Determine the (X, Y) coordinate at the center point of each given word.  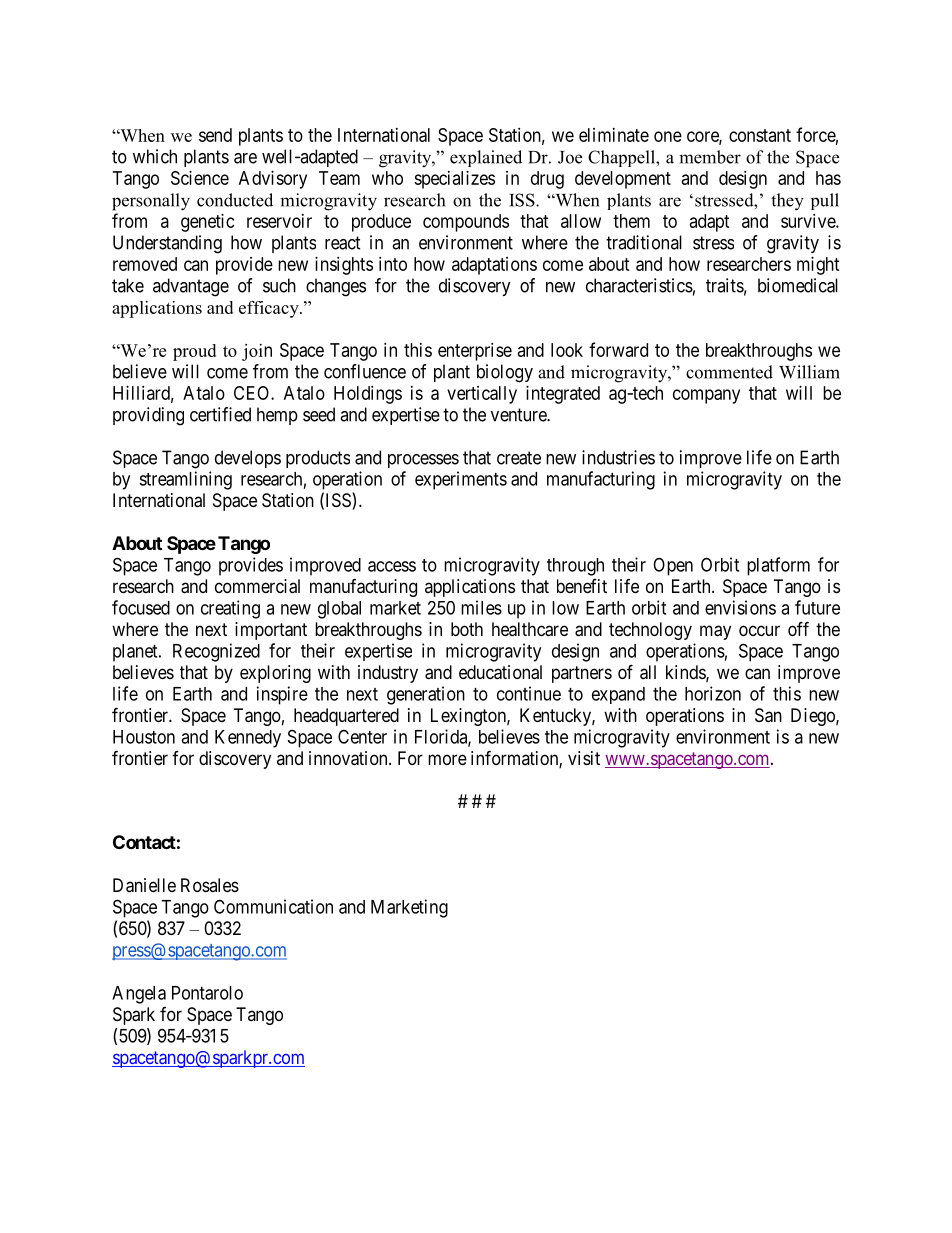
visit (584, 758)
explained (486, 158)
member (710, 157)
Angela (139, 995)
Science (200, 178)
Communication (273, 906)
